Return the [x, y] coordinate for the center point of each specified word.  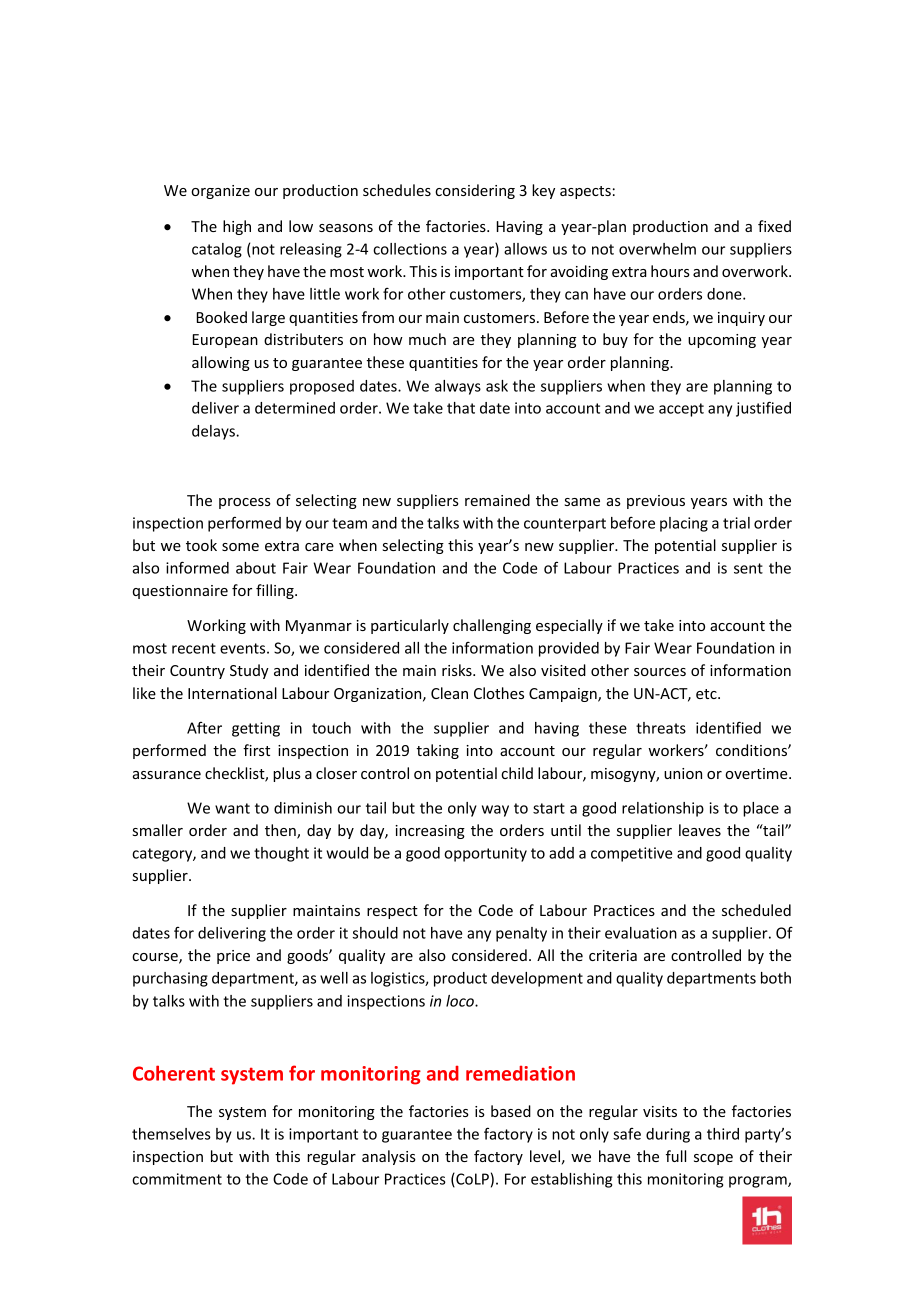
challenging [492, 626]
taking [438, 751]
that [461, 408]
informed [197, 567]
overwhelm [657, 249]
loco [461, 1001]
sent [748, 568]
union [683, 773]
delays [214, 432]
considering [475, 191]
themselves [171, 1134]
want [232, 808]
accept [681, 410]
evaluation [641, 933]
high [237, 227]
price [233, 957]
